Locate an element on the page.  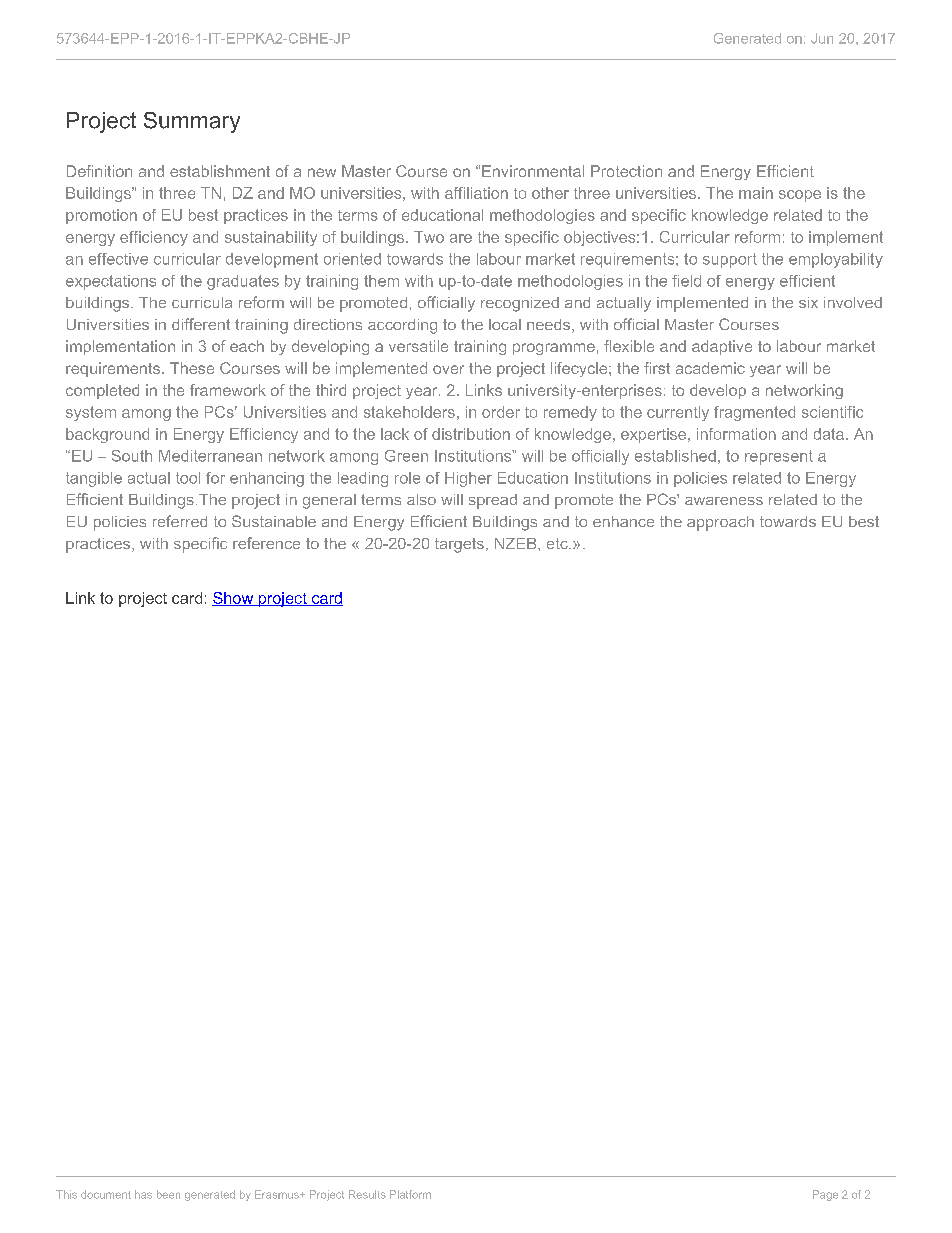
been is located at coordinates (168, 1194).
